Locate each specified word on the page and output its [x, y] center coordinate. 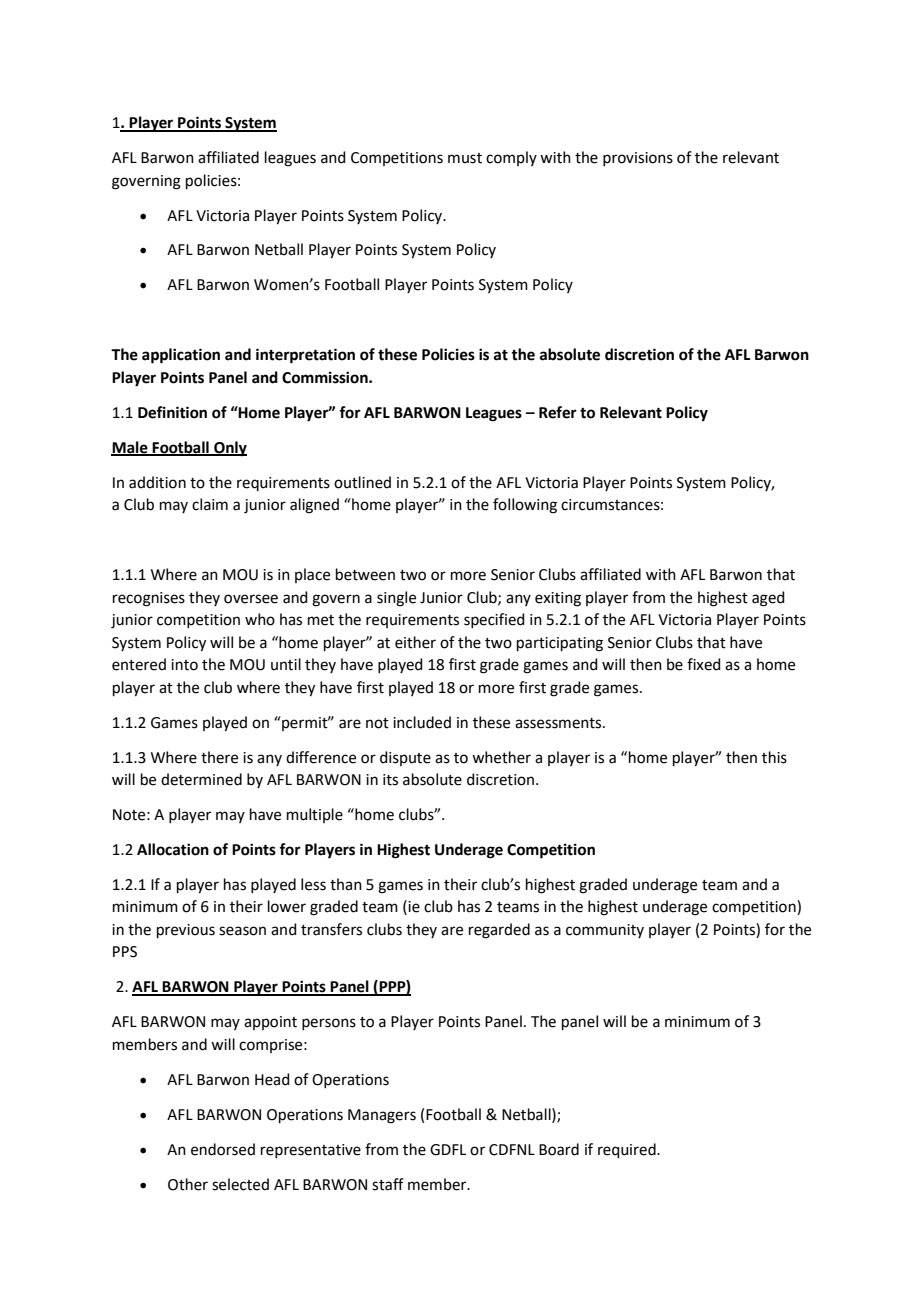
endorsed [223, 1149]
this [774, 757]
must [465, 158]
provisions [638, 159]
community [605, 931]
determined [201, 779]
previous [186, 931]
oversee [251, 599]
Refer [558, 412]
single [396, 599]
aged [768, 599]
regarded [499, 931]
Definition [172, 412]
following [525, 506]
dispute [405, 758]
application [181, 356]
